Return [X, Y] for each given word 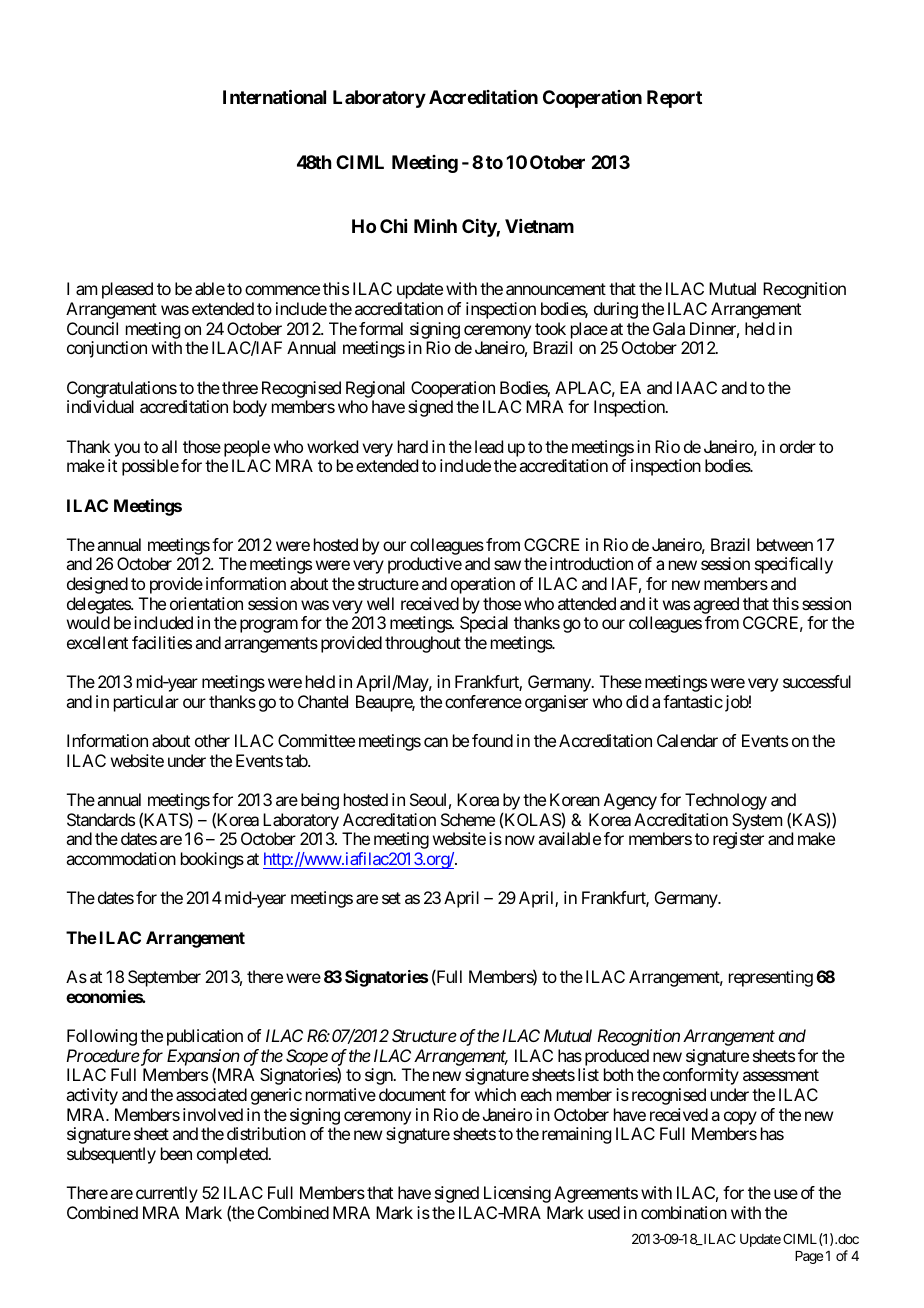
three [240, 387]
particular [146, 703]
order [798, 446]
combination [684, 1212]
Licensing [517, 1194]
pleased [127, 290]
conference [483, 701]
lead [489, 446]
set [391, 898]
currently [167, 1194]
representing [771, 978]
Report [674, 99]
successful [817, 681]
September [164, 978]
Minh [435, 226]
